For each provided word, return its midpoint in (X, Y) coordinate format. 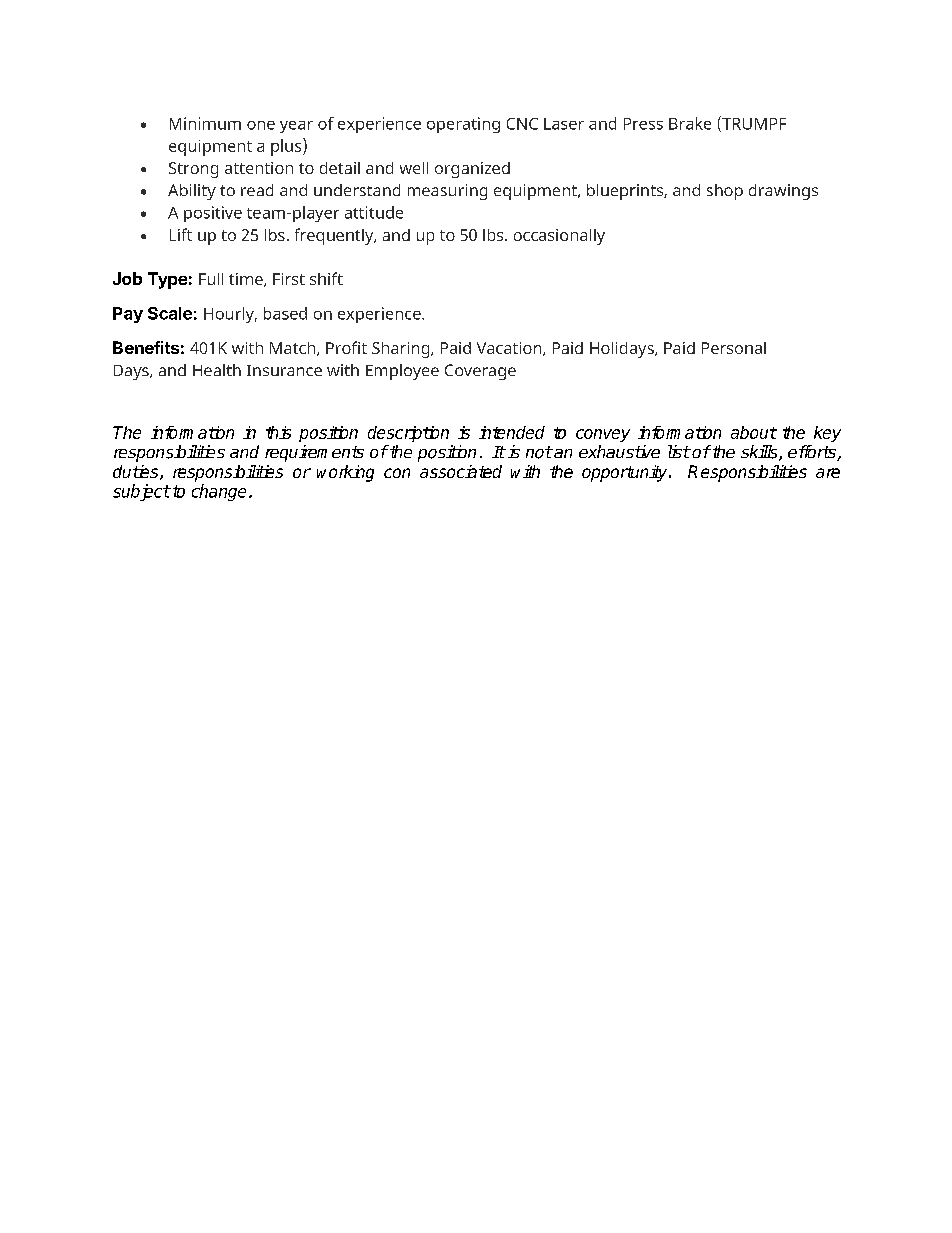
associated (461, 471)
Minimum (205, 123)
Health (217, 370)
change (219, 492)
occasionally (559, 237)
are (828, 473)
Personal (734, 348)
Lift (181, 234)
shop (725, 192)
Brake (690, 123)
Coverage (480, 372)
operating (463, 125)
